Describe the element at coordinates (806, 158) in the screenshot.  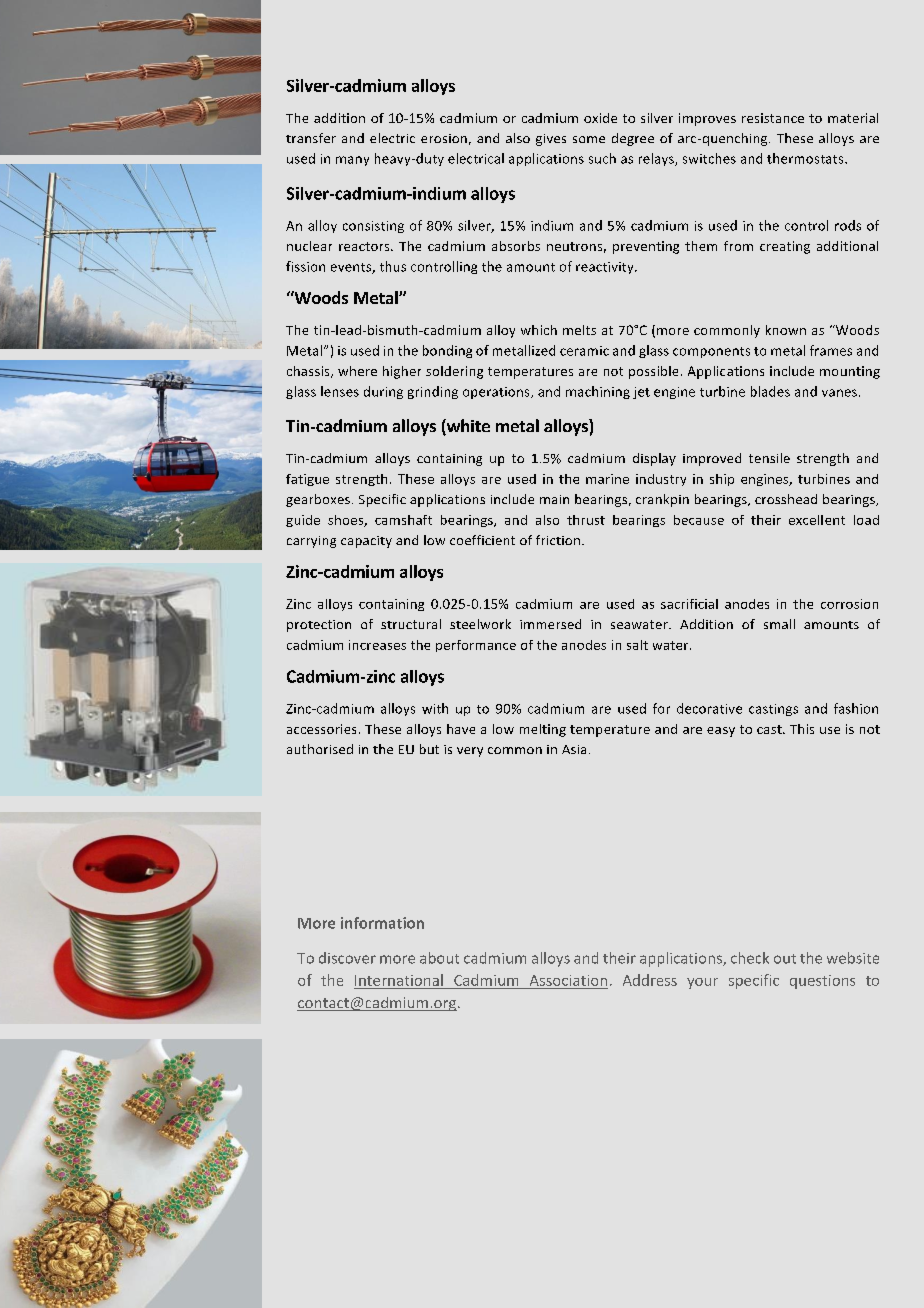
I see `thermostats` at that location.
